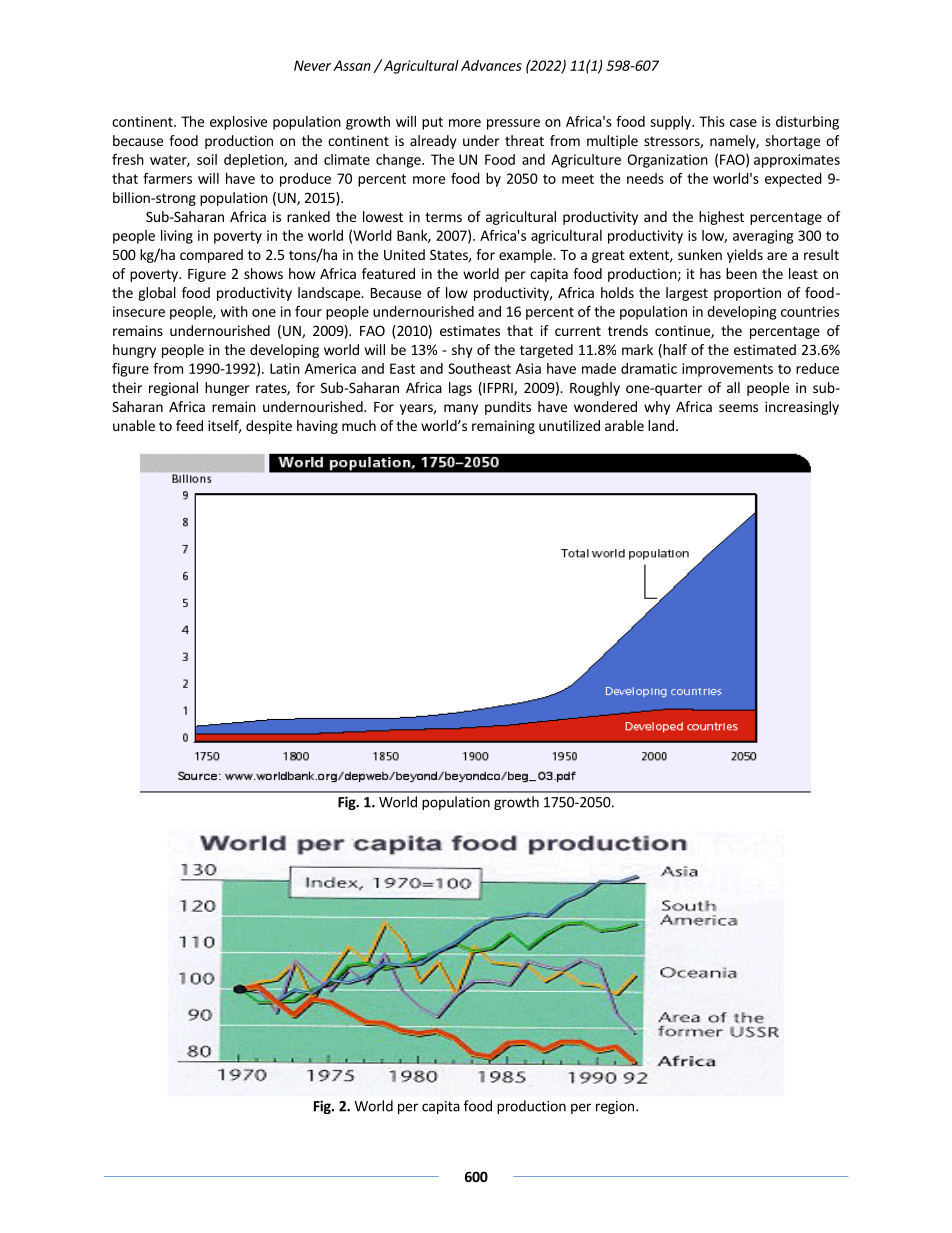  I want to click on Advances, so click(491, 65).
